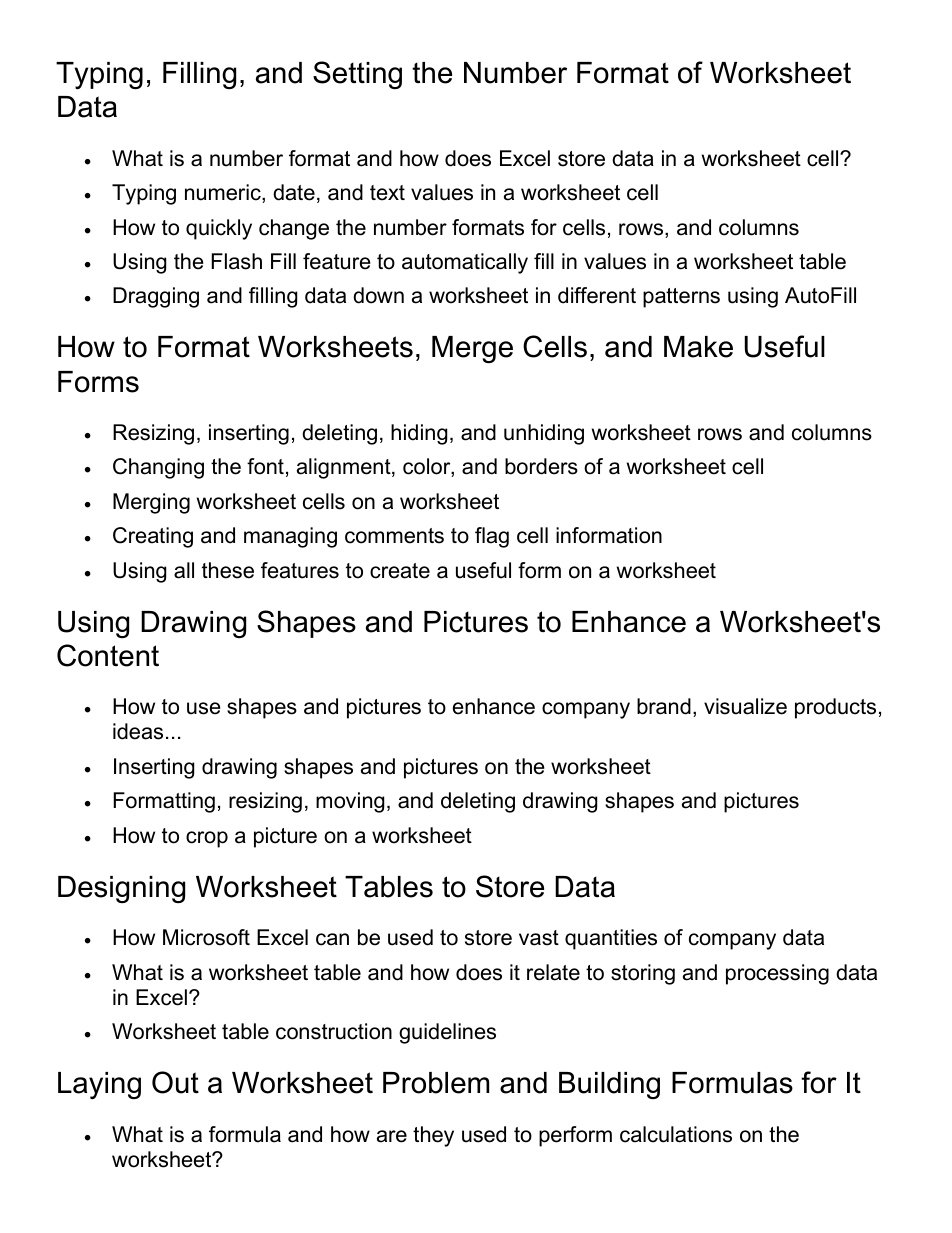  Describe the element at coordinates (676, 1134) in the page. I see `calculations` at that location.
